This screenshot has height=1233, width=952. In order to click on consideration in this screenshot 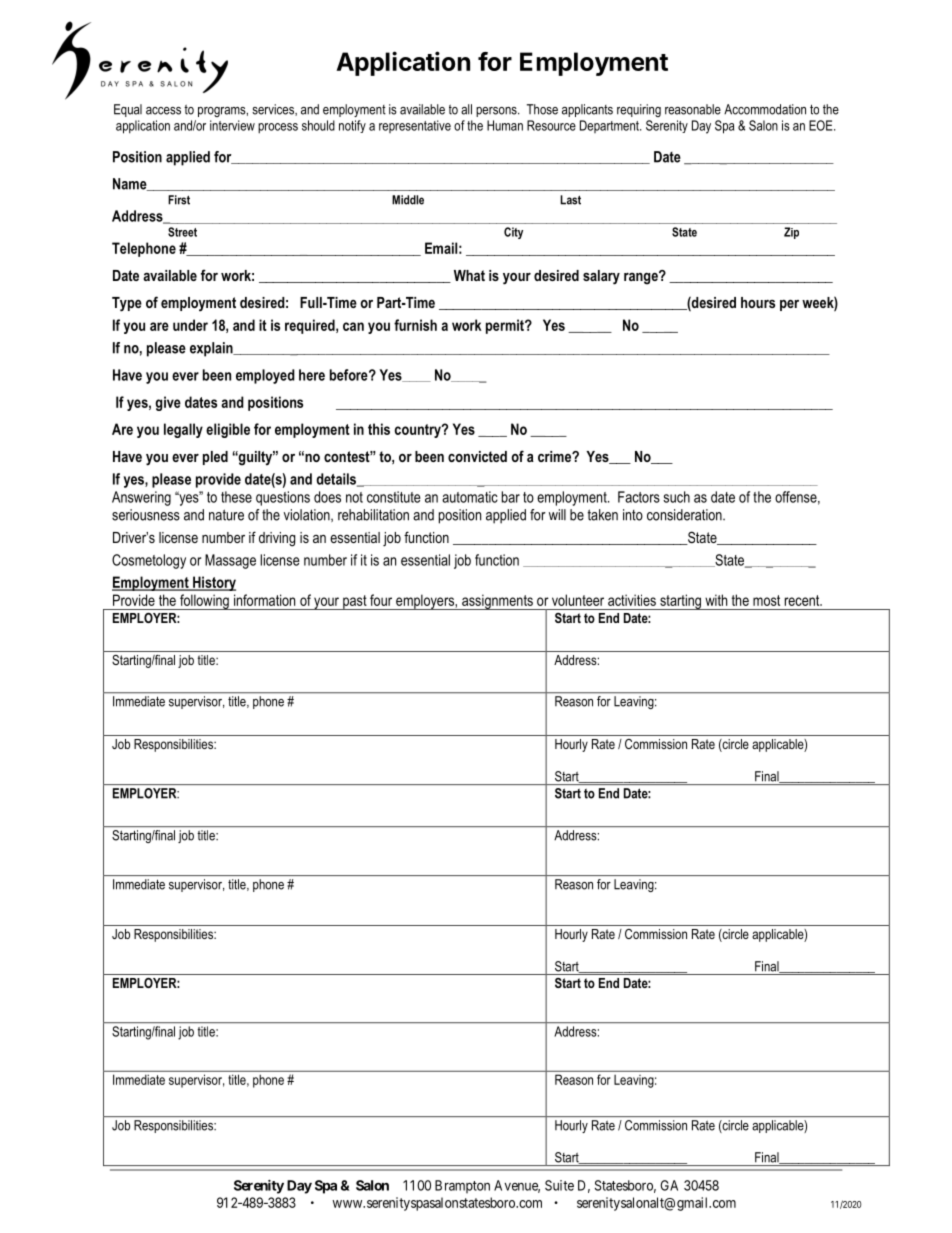, I will do `click(685, 515)`.
